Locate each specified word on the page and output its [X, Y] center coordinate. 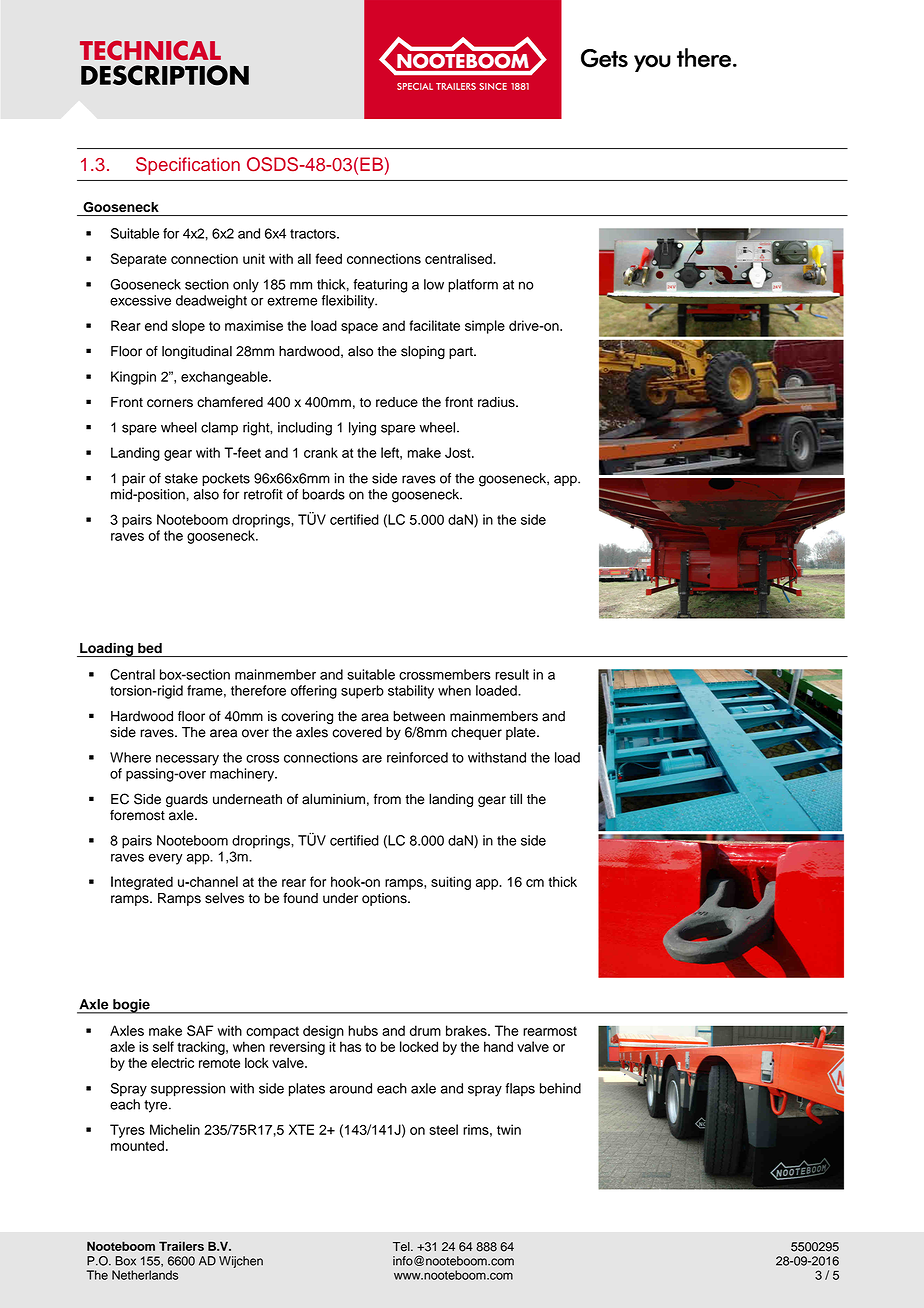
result [512, 674]
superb [362, 692]
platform [473, 286]
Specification [188, 166]
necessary [187, 760]
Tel [402, 1247]
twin [509, 1129]
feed [329, 258]
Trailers [181, 1246]
